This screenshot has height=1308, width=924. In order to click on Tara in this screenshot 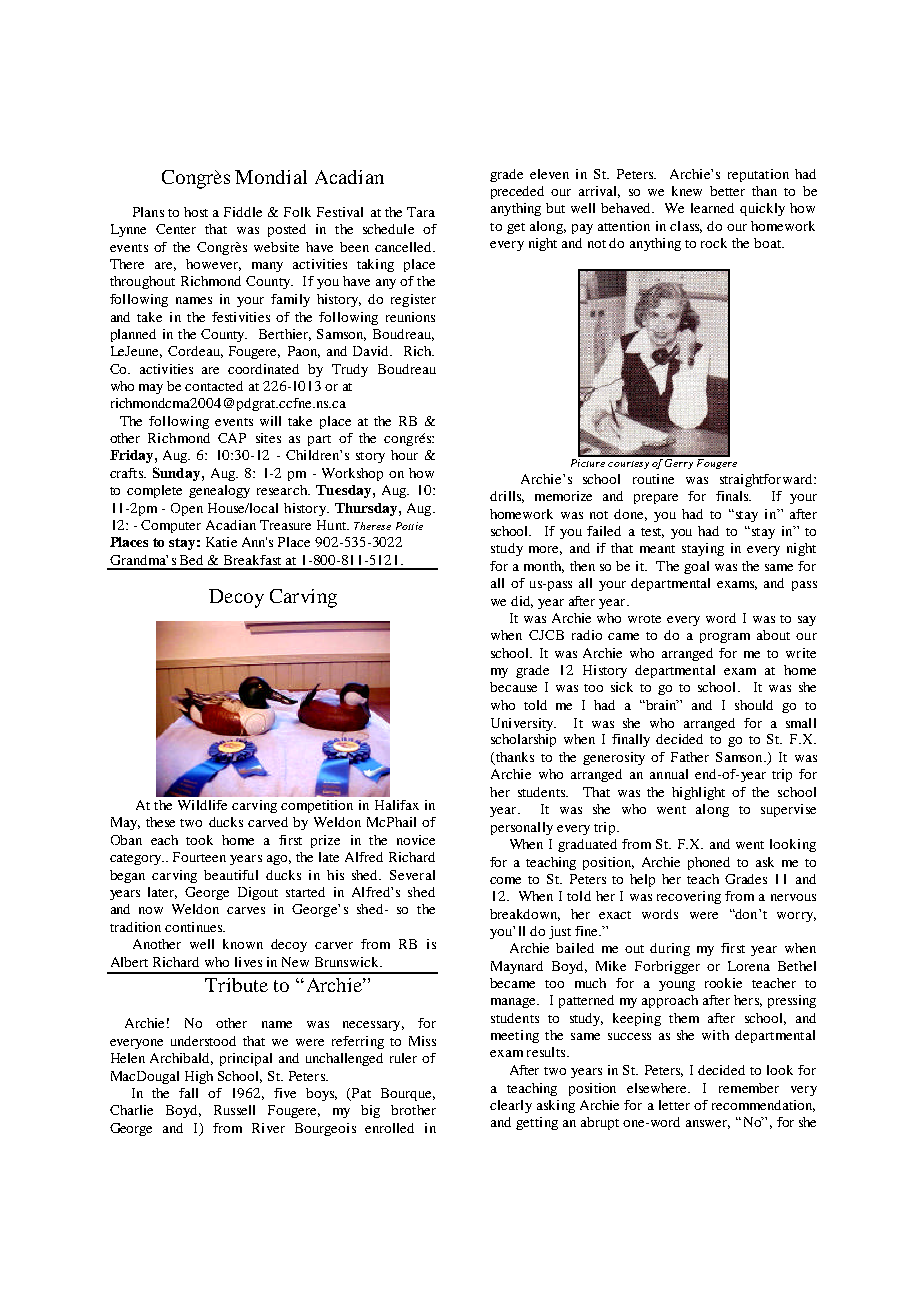, I will do `click(421, 212)`.
